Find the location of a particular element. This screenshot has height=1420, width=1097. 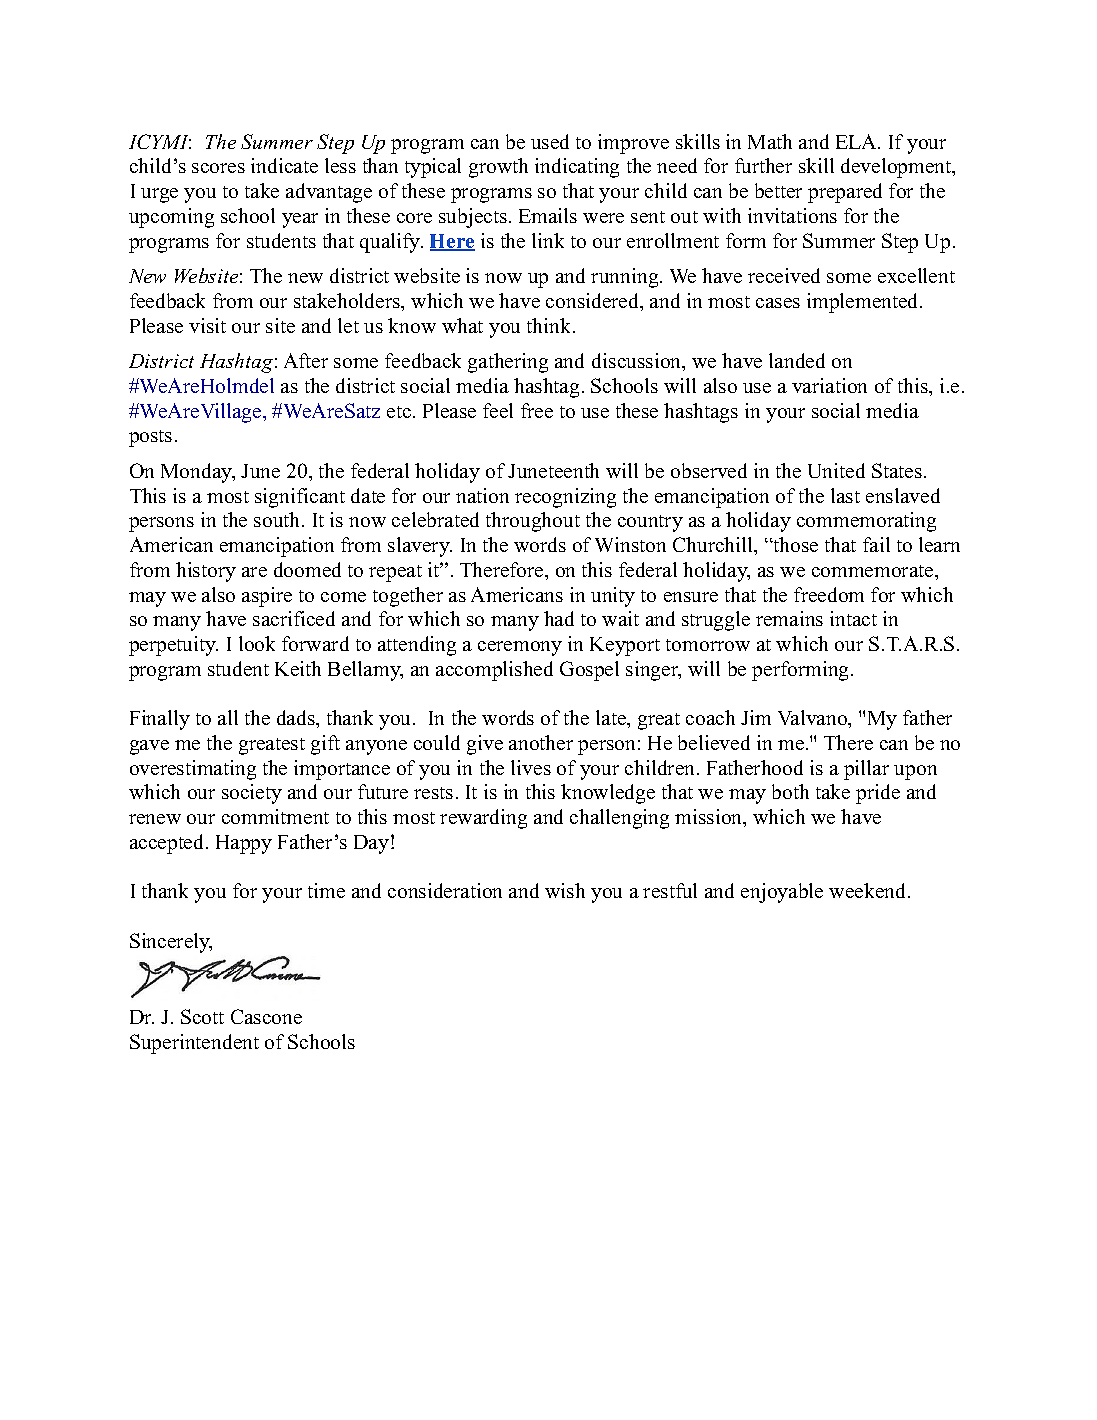

After is located at coordinates (306, 360).
